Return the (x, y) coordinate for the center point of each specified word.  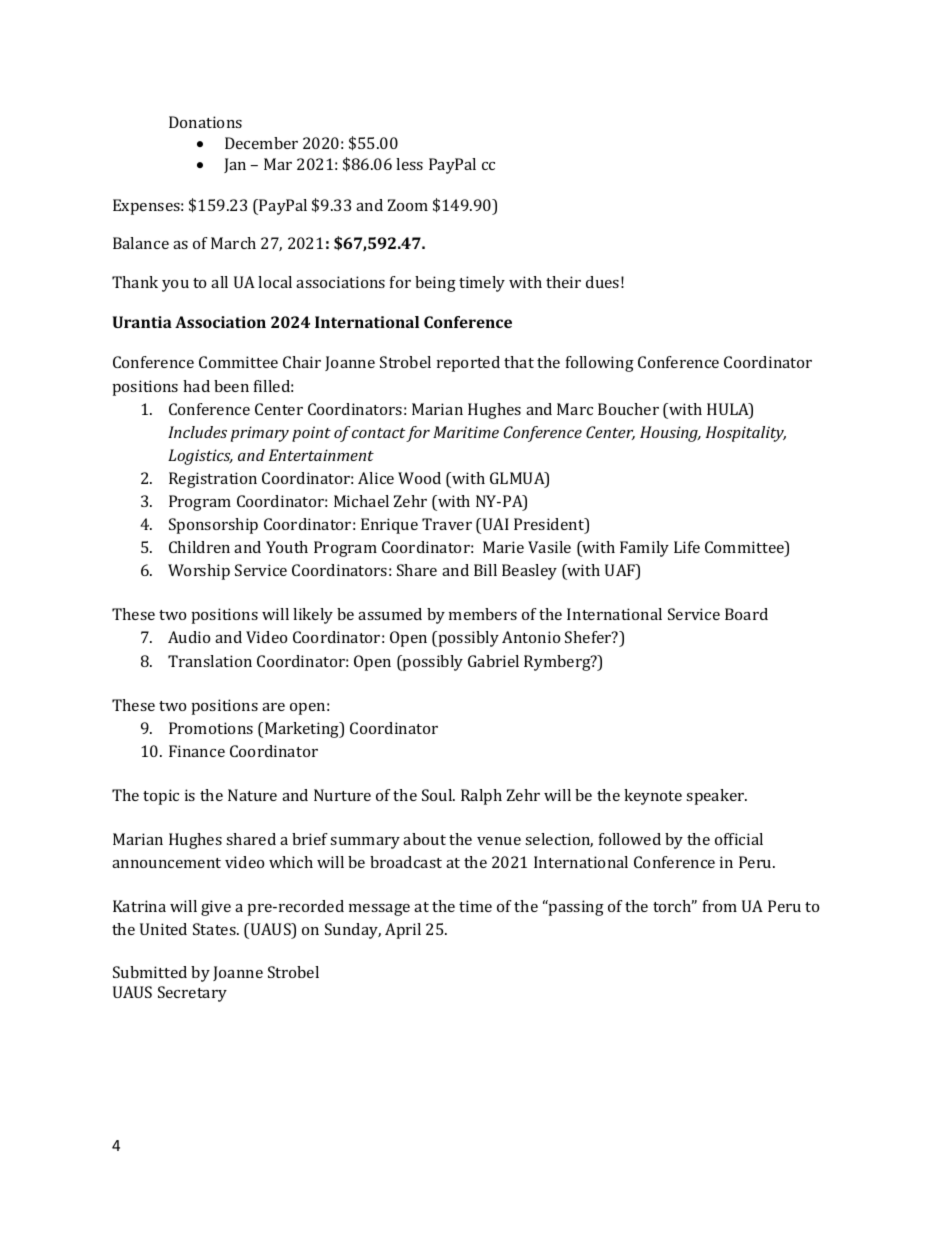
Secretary (192, 994)
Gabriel (493, 661)
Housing (670, 434)
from (720, 906)
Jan (235, 165)
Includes (197, 432)
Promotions (211, 728)
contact (378, 433)
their (563, 282)
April (403, 931)
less (409, 164)
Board (746, 614)
